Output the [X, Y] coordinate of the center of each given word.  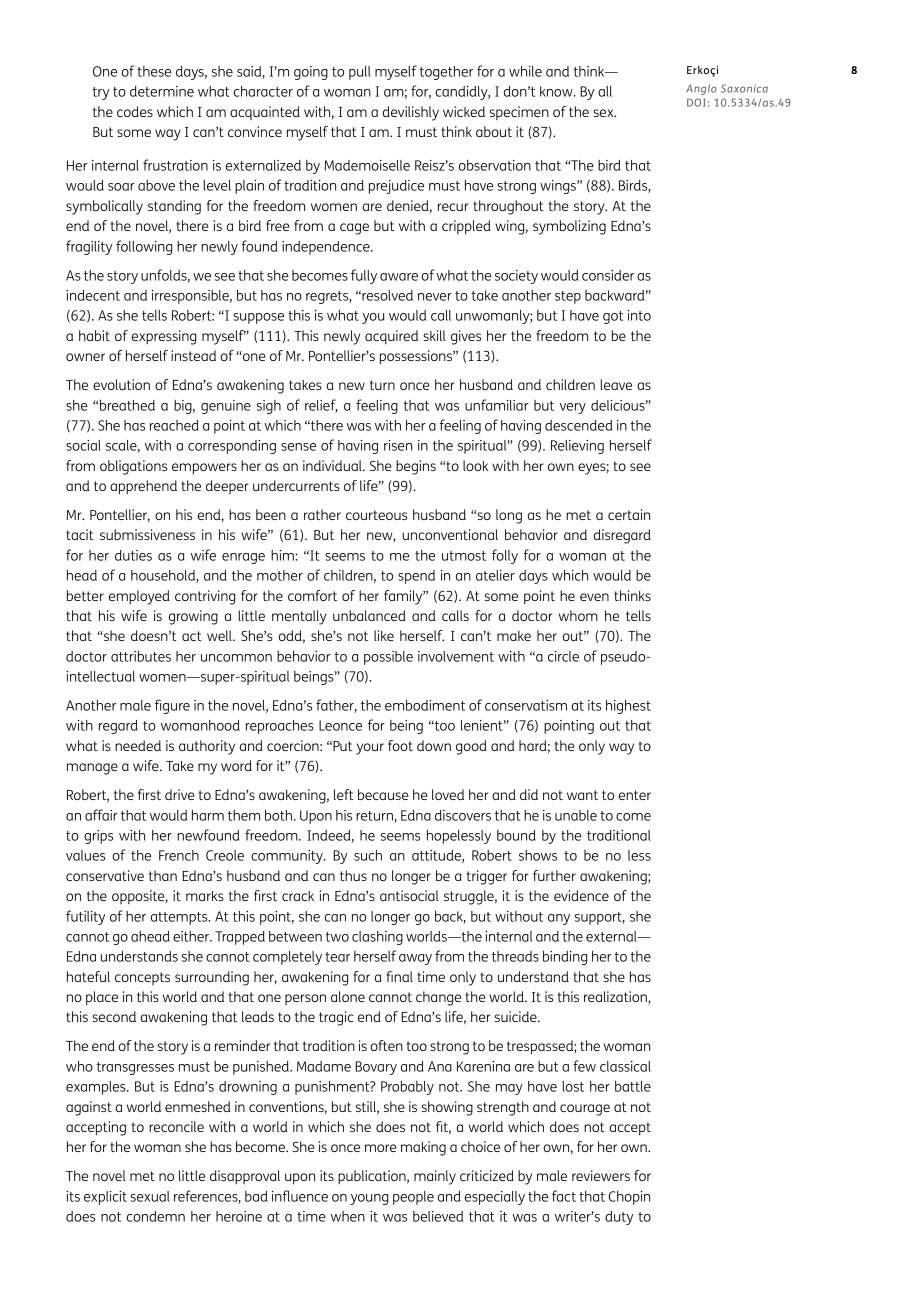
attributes [141, 656]
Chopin [629, 1198]
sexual [150, 1196]
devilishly [411, 113]
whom [578, 615]
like [384, 635]
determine [162, 91]
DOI [696, 102]
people [413, 1198]
